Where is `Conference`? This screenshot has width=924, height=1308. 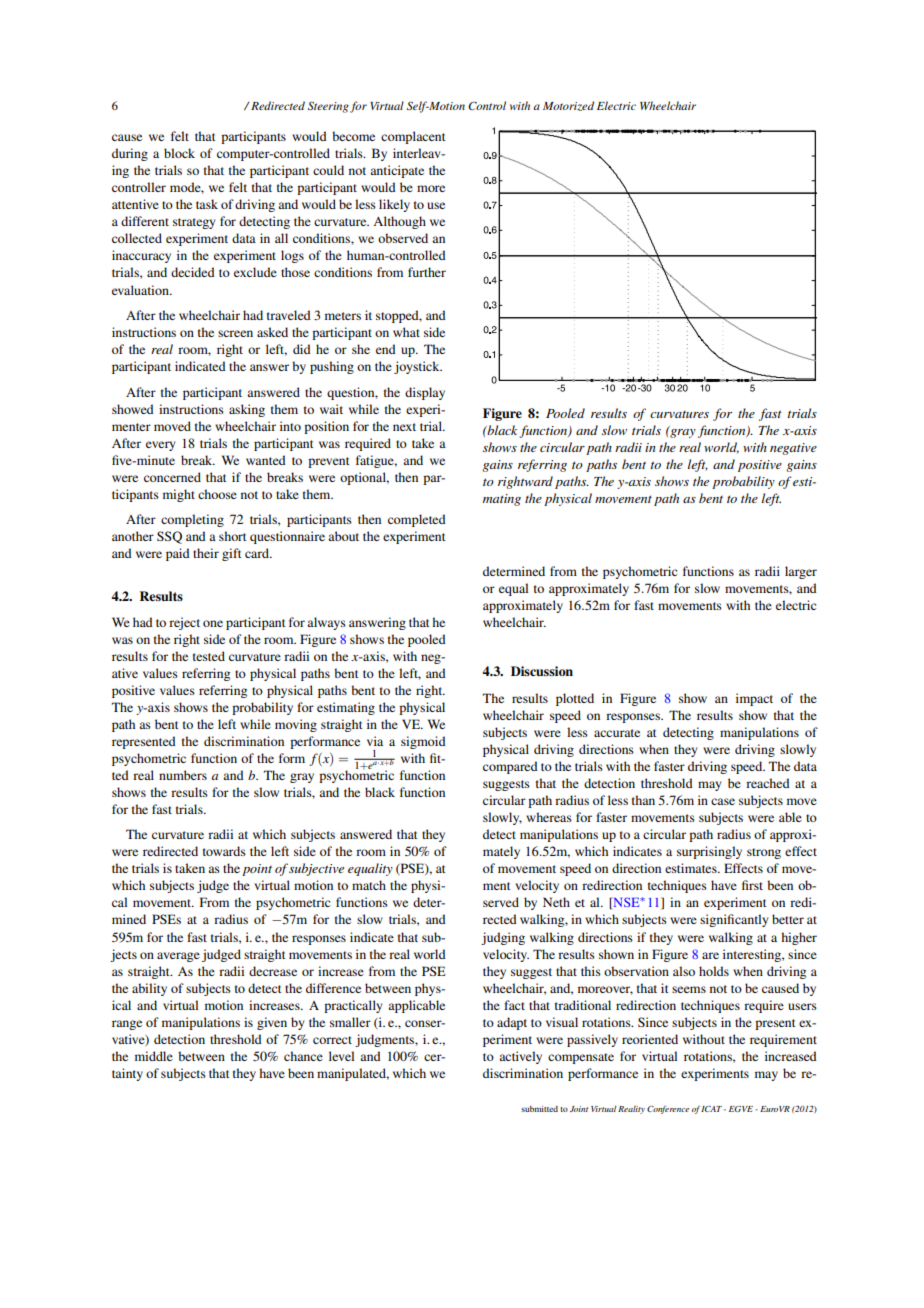 Conference is located at coordinates (668, 1109).
